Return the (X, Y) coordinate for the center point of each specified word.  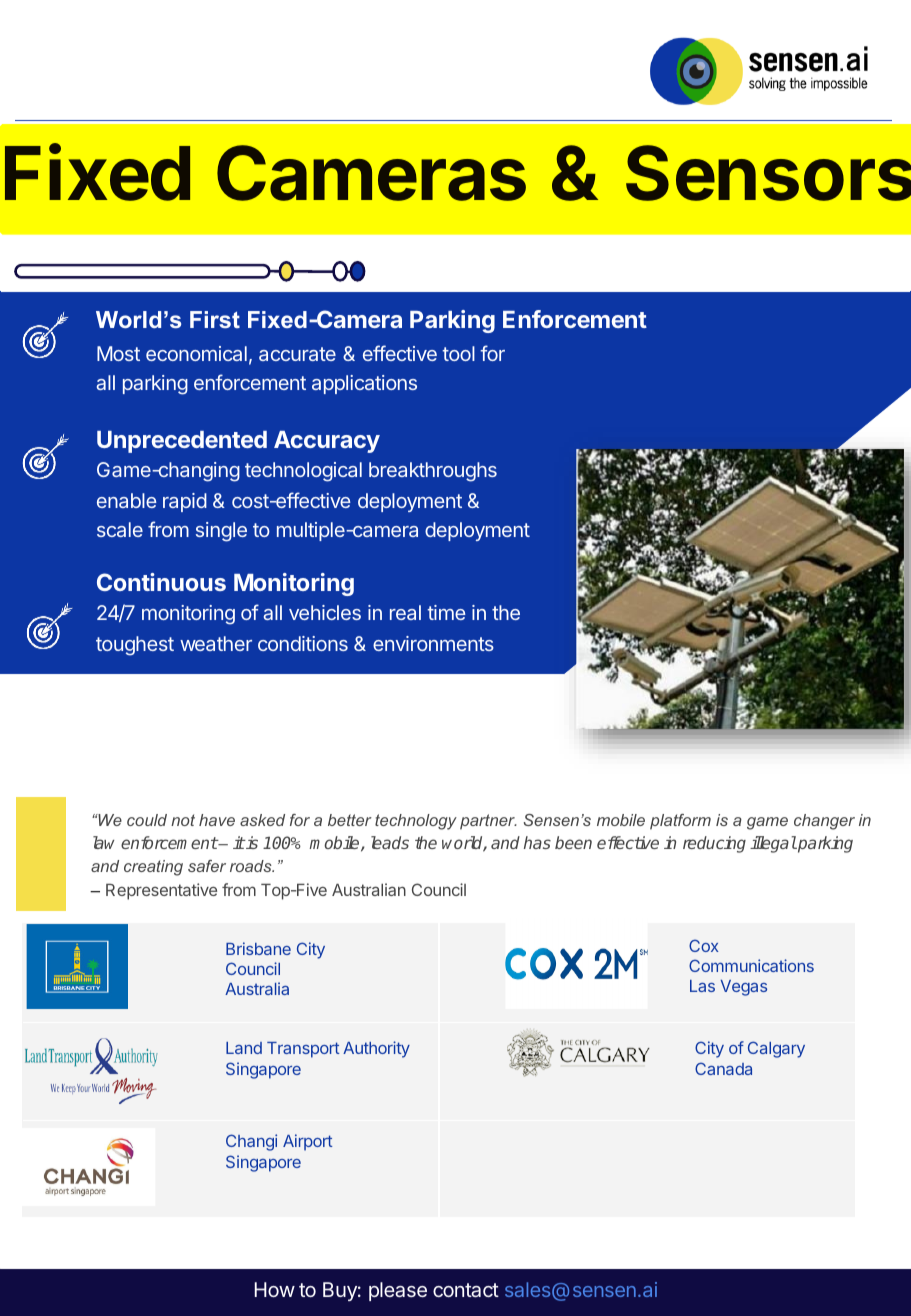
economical (196, 353)
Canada (723, 1068)
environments (433, 643)
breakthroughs (433, 472)
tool (458, 353)
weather (216, 643)
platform (680, 822)
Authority (376, 1049)
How (275, 1289)
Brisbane (258, 948)
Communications (751, 965)
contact (466, 1290)
